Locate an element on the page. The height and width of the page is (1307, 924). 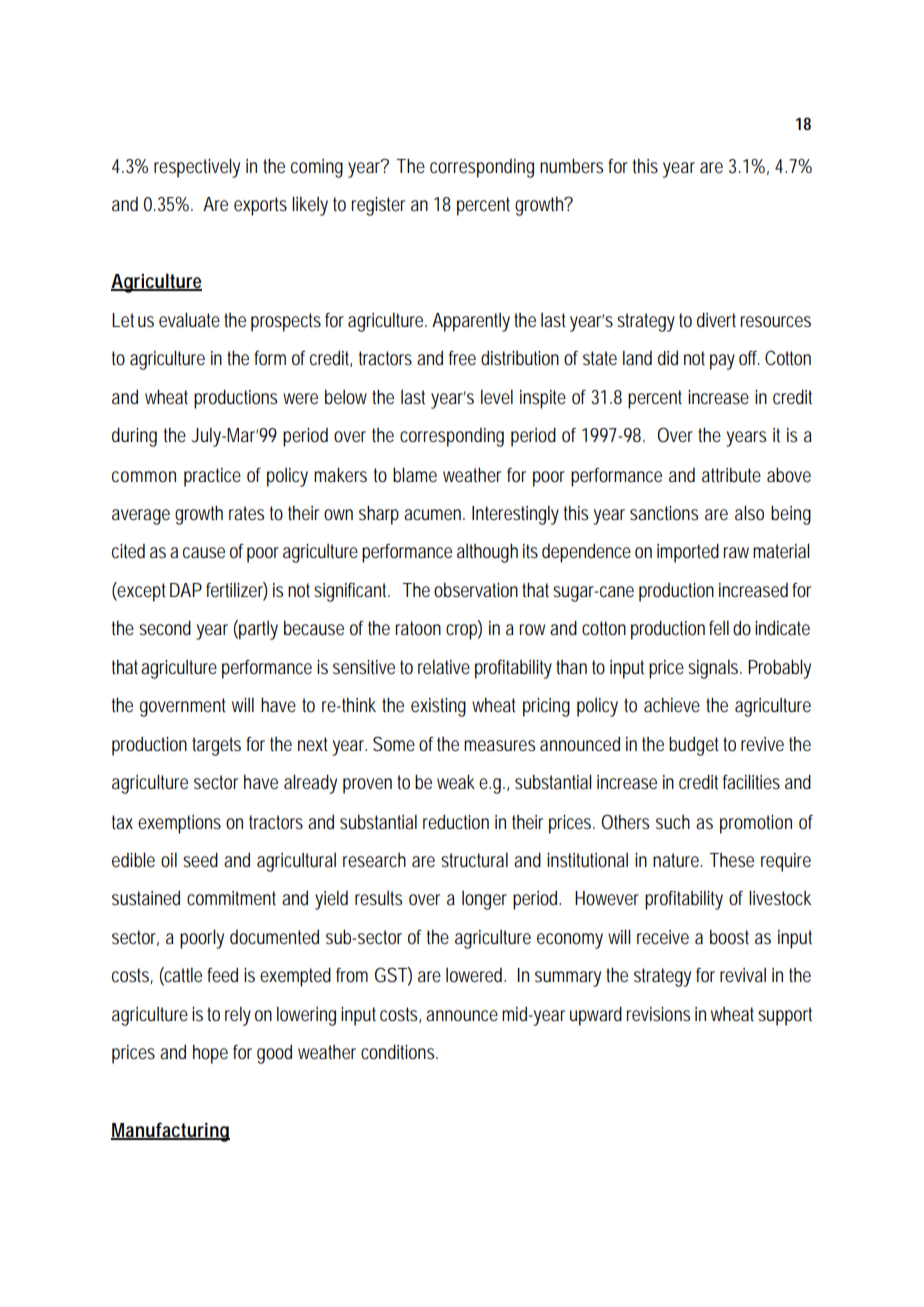
Manufacturing is located at coordinates (170, 1132).
